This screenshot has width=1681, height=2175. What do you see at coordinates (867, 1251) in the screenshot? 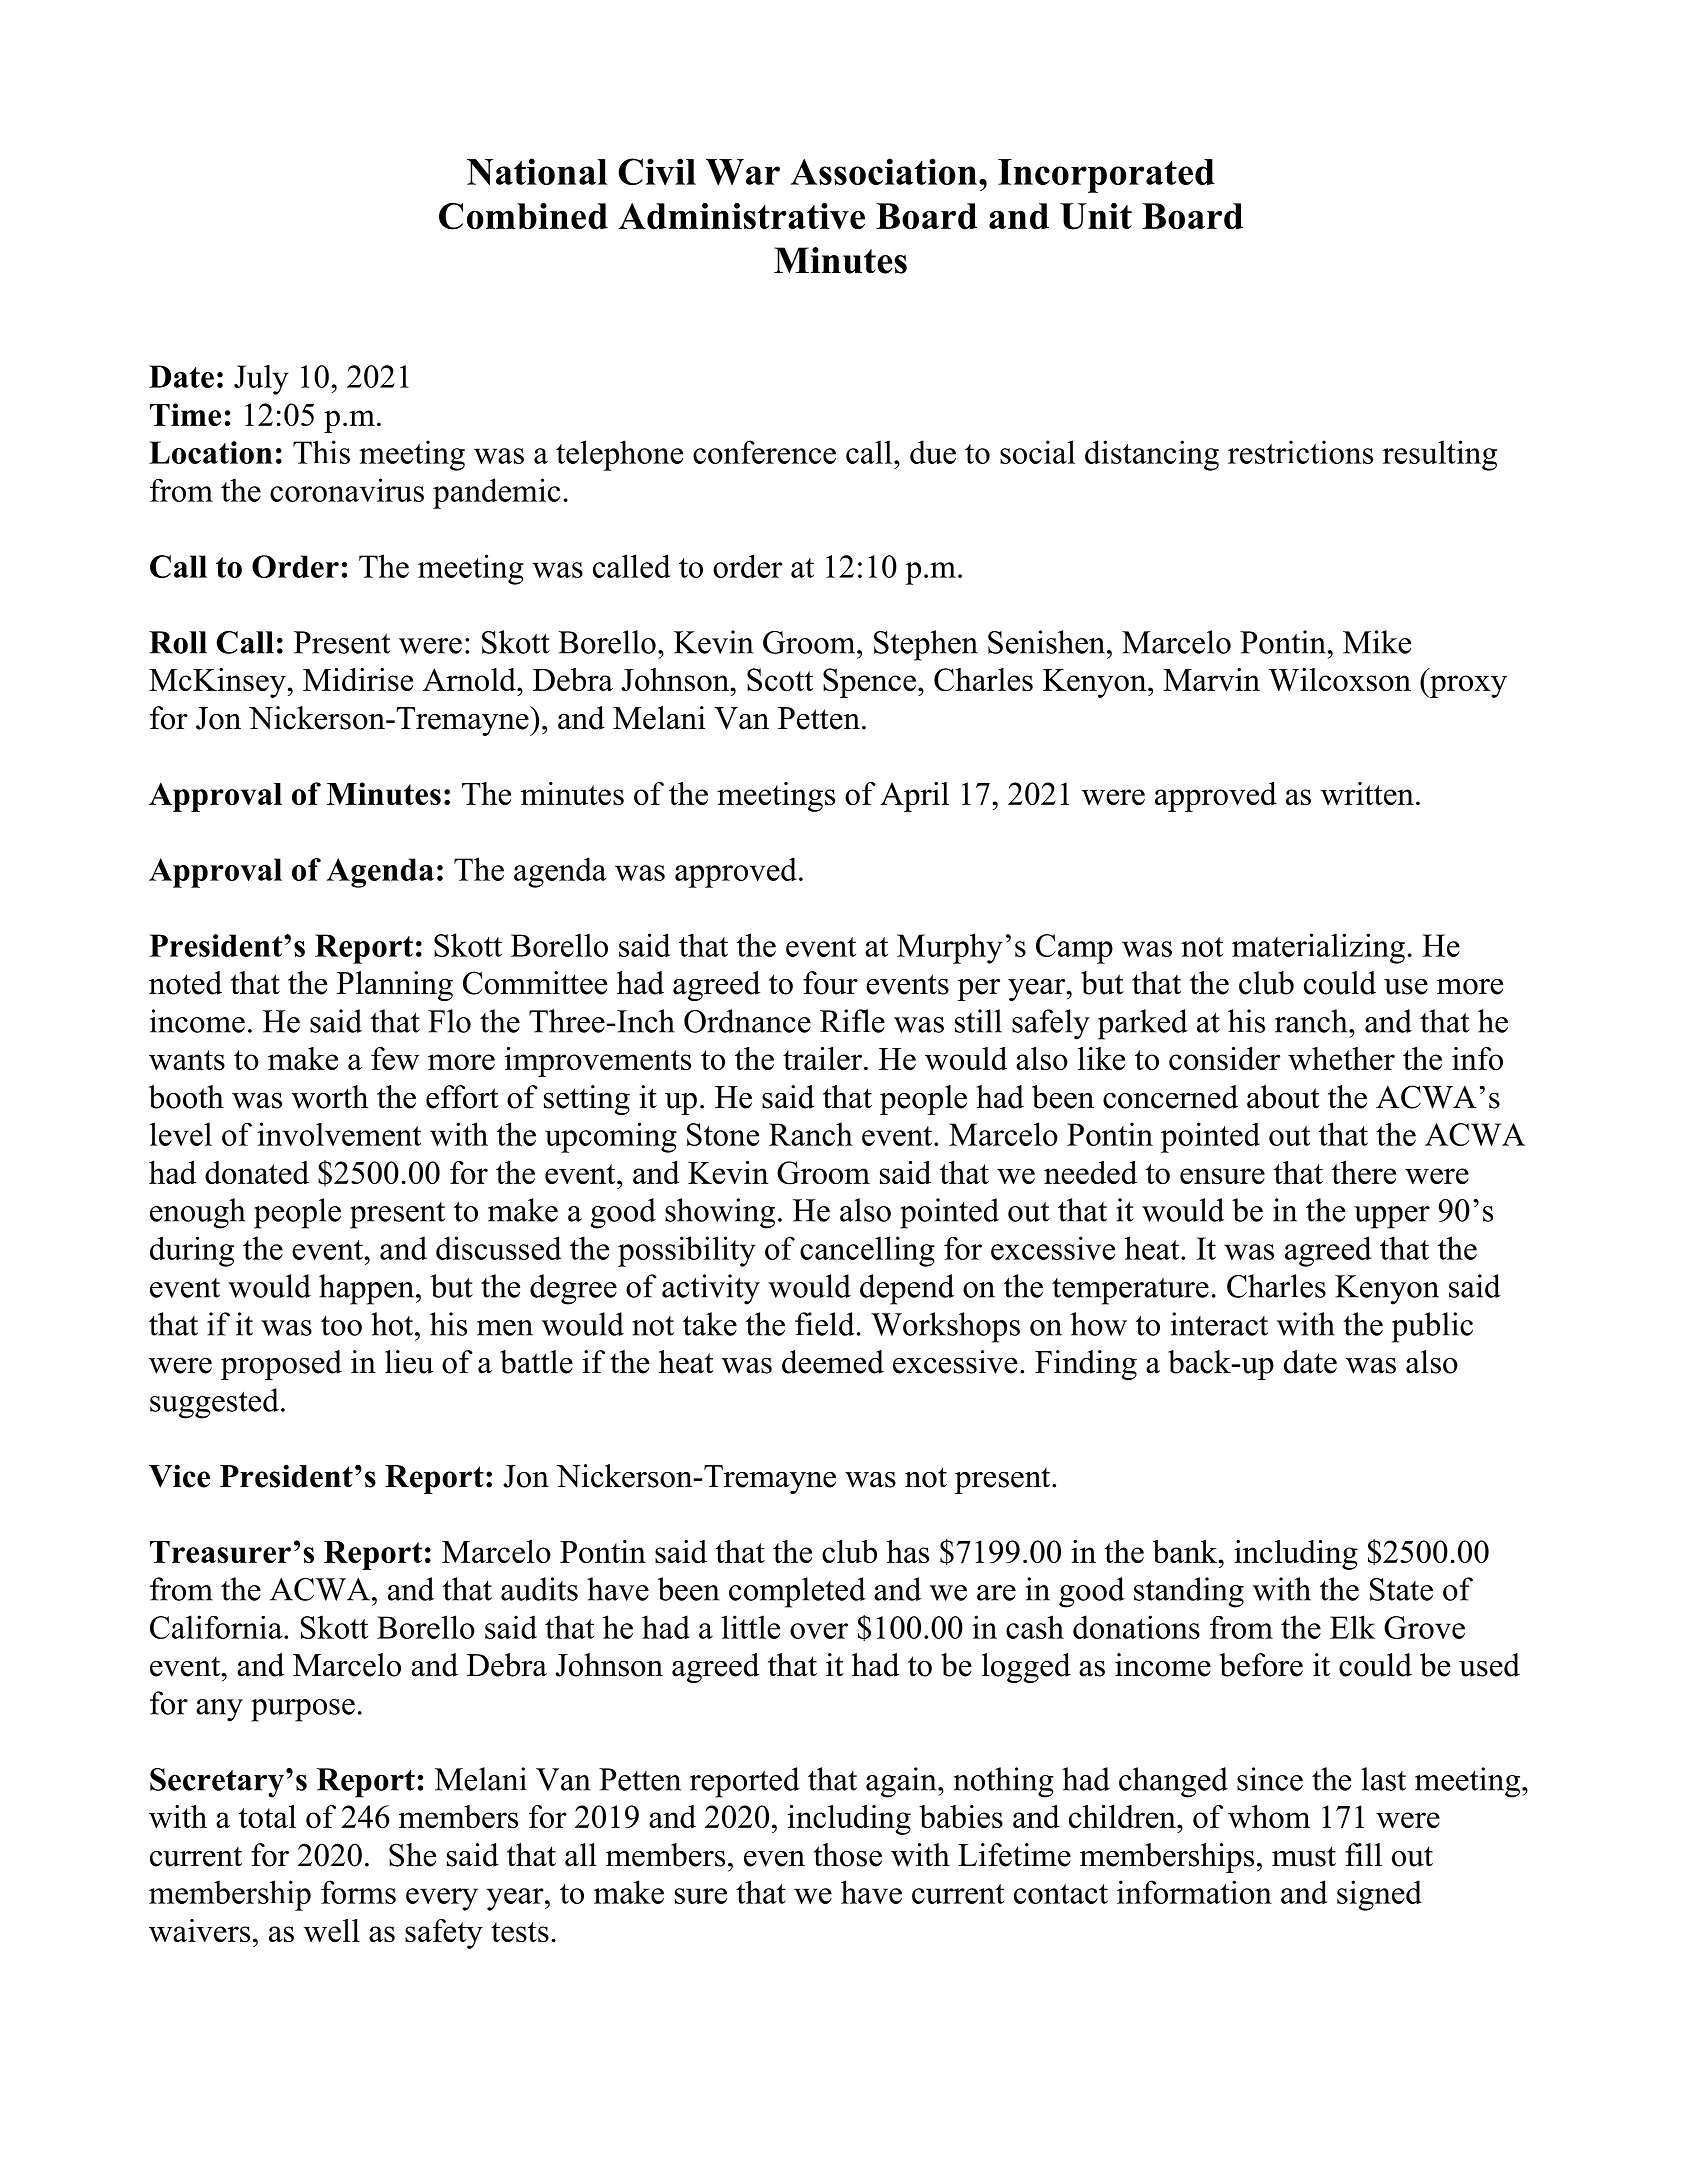
I see `cancelling` at bounding box center [867, 1251].
